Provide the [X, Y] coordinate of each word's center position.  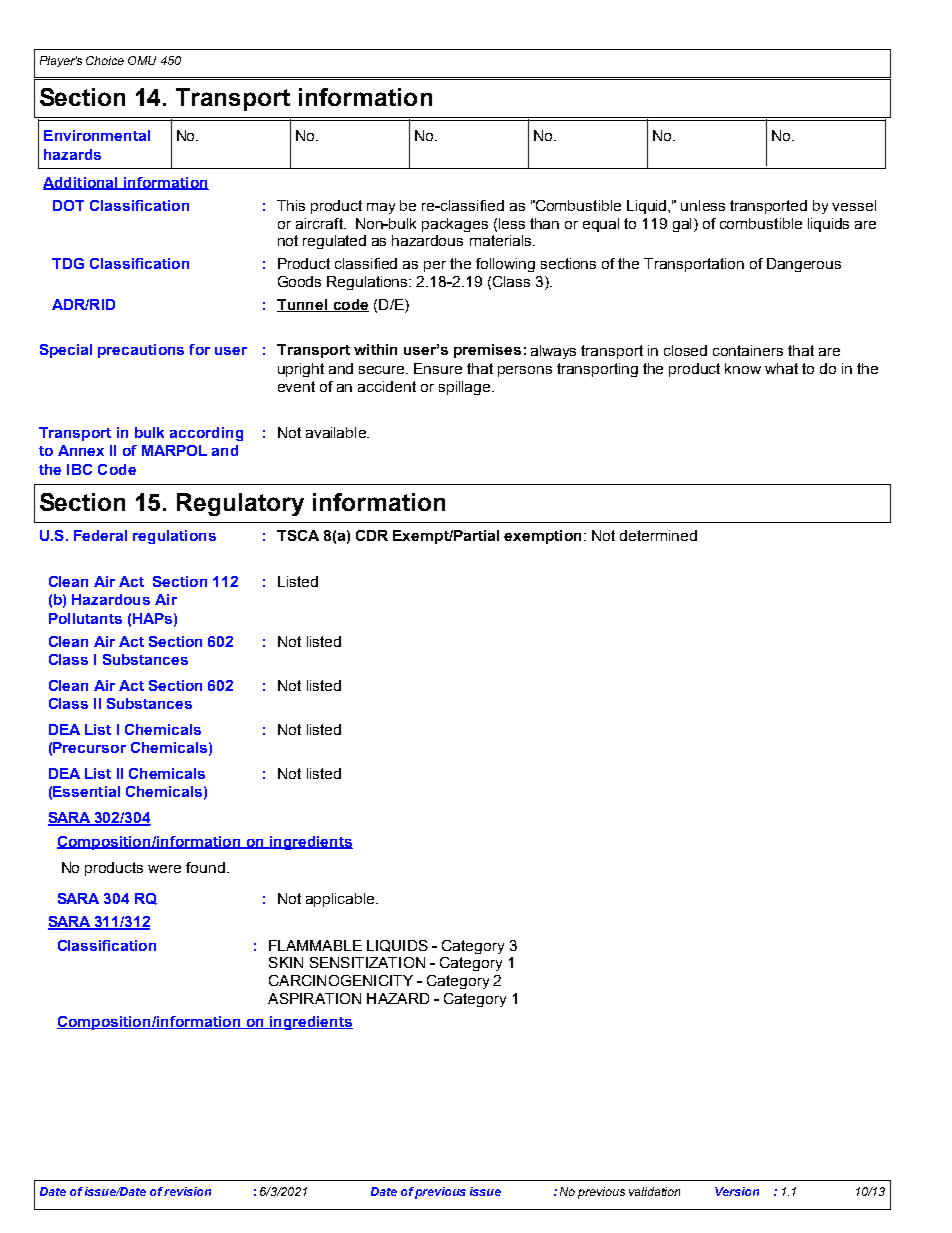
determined [658, 535]
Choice [105, 60]
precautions [141, 351]
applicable [341, 900]
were [164, 869]
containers [748, 350]
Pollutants [85, 618]
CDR [372, 535]
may [381, 208]
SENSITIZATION [367, 962]
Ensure [438, 368]
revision [187, 1191]
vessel [854, 205]
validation [654, 1191]
